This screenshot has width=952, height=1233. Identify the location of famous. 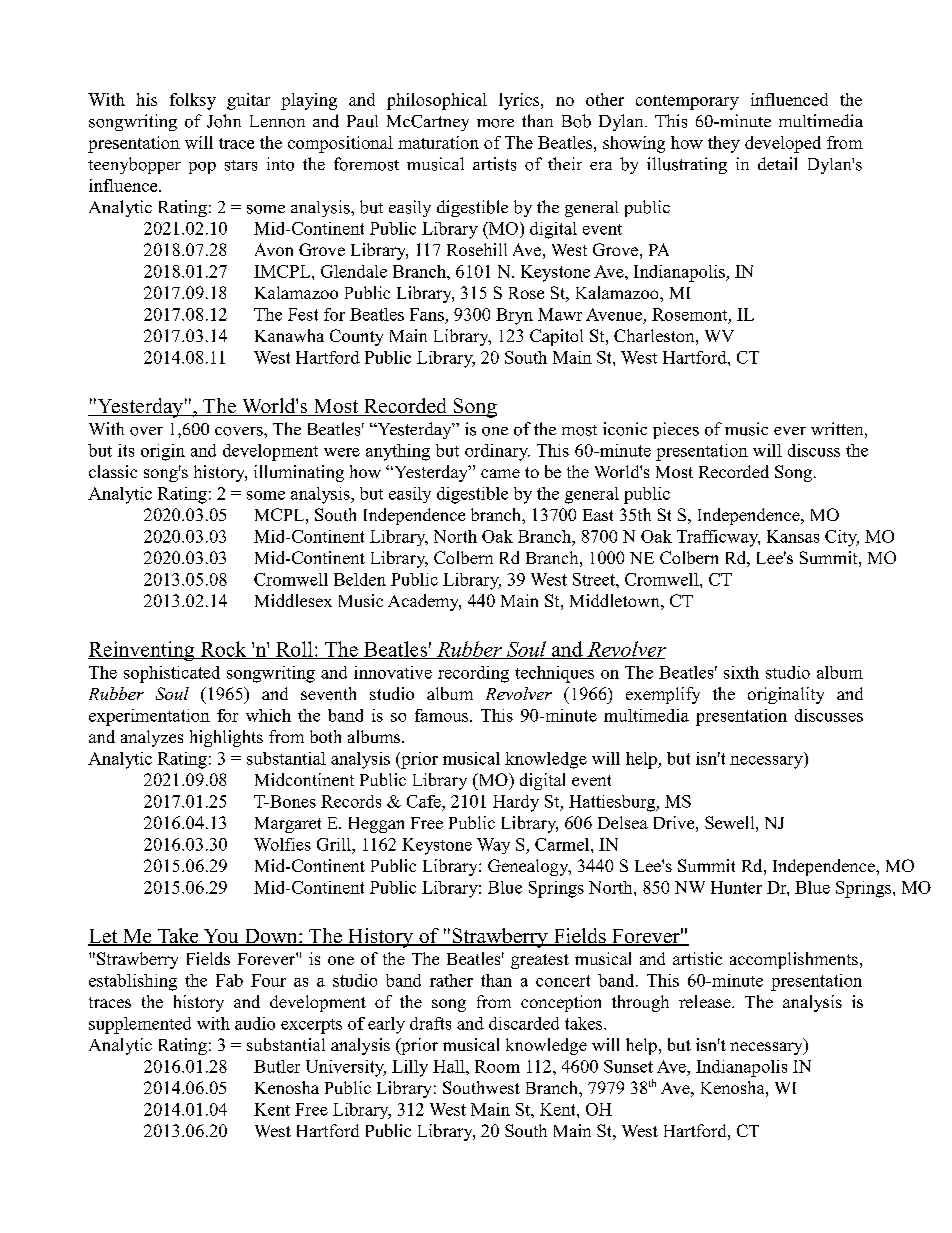
(443, 715).
